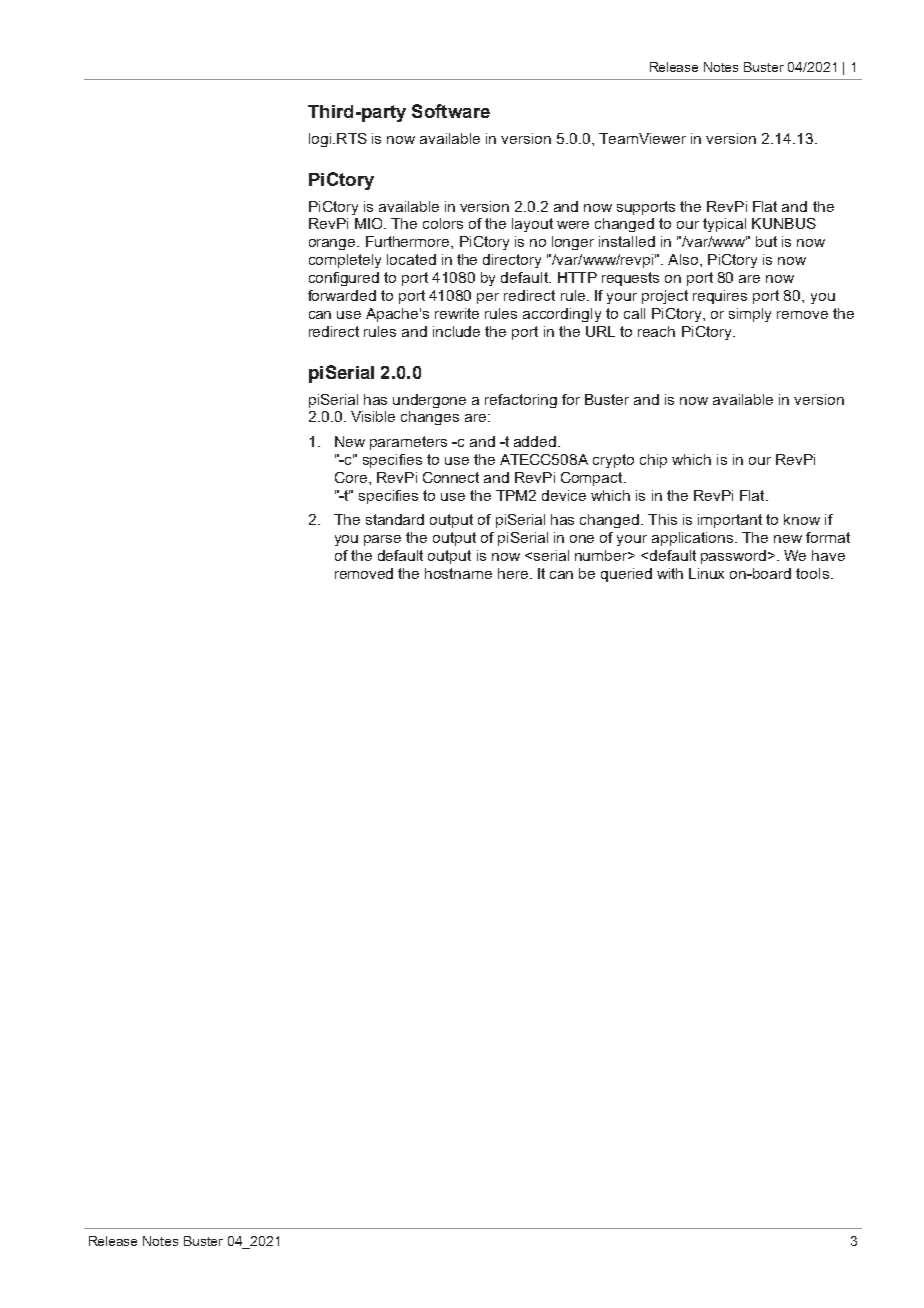 The image size is (924, 1308). I want to click on simply, so click(750, 315).
